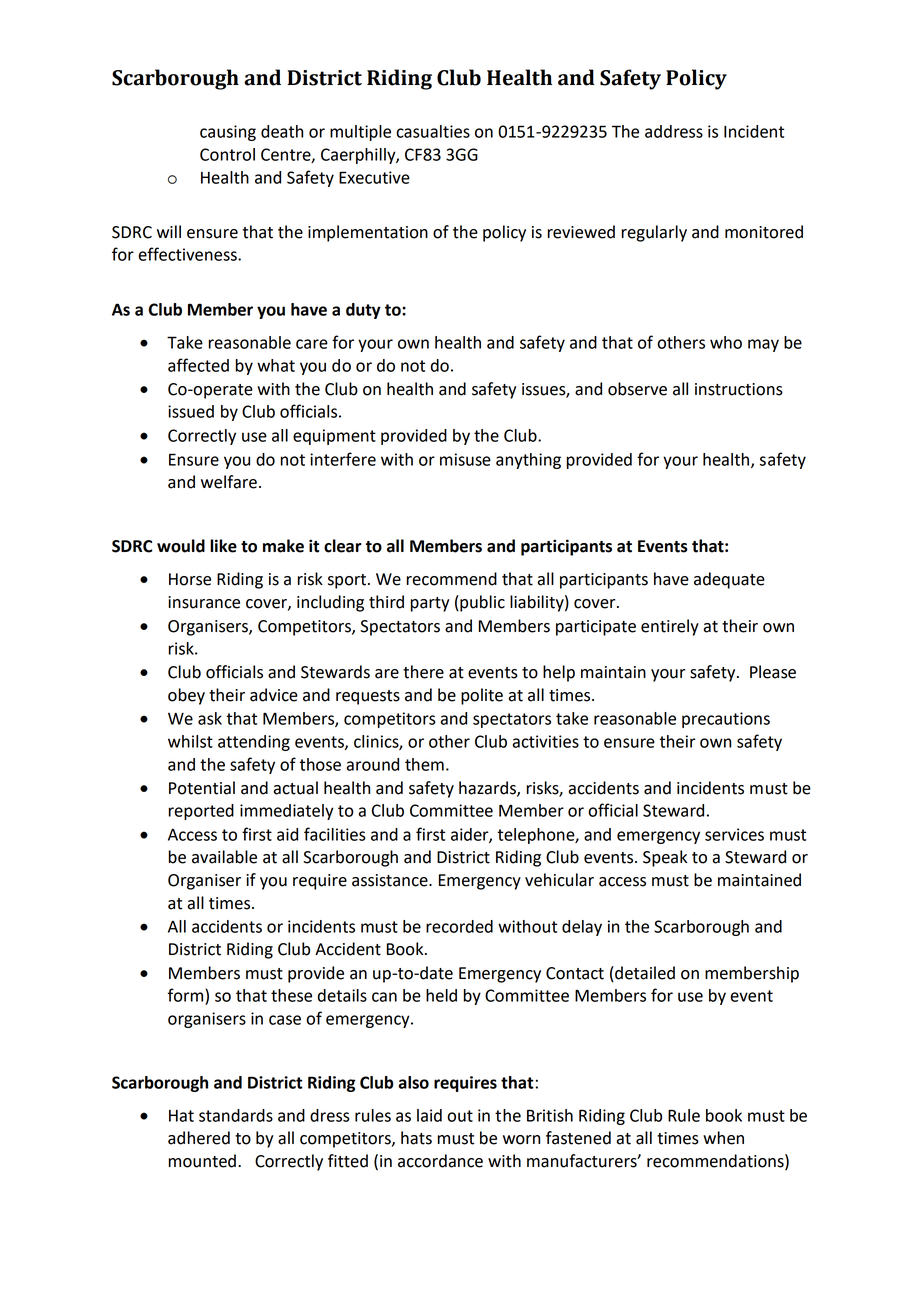 This page has width=924, height=1307. Describe the element at coordinates (433, 131) in the page. I see `casualties` at that location.
